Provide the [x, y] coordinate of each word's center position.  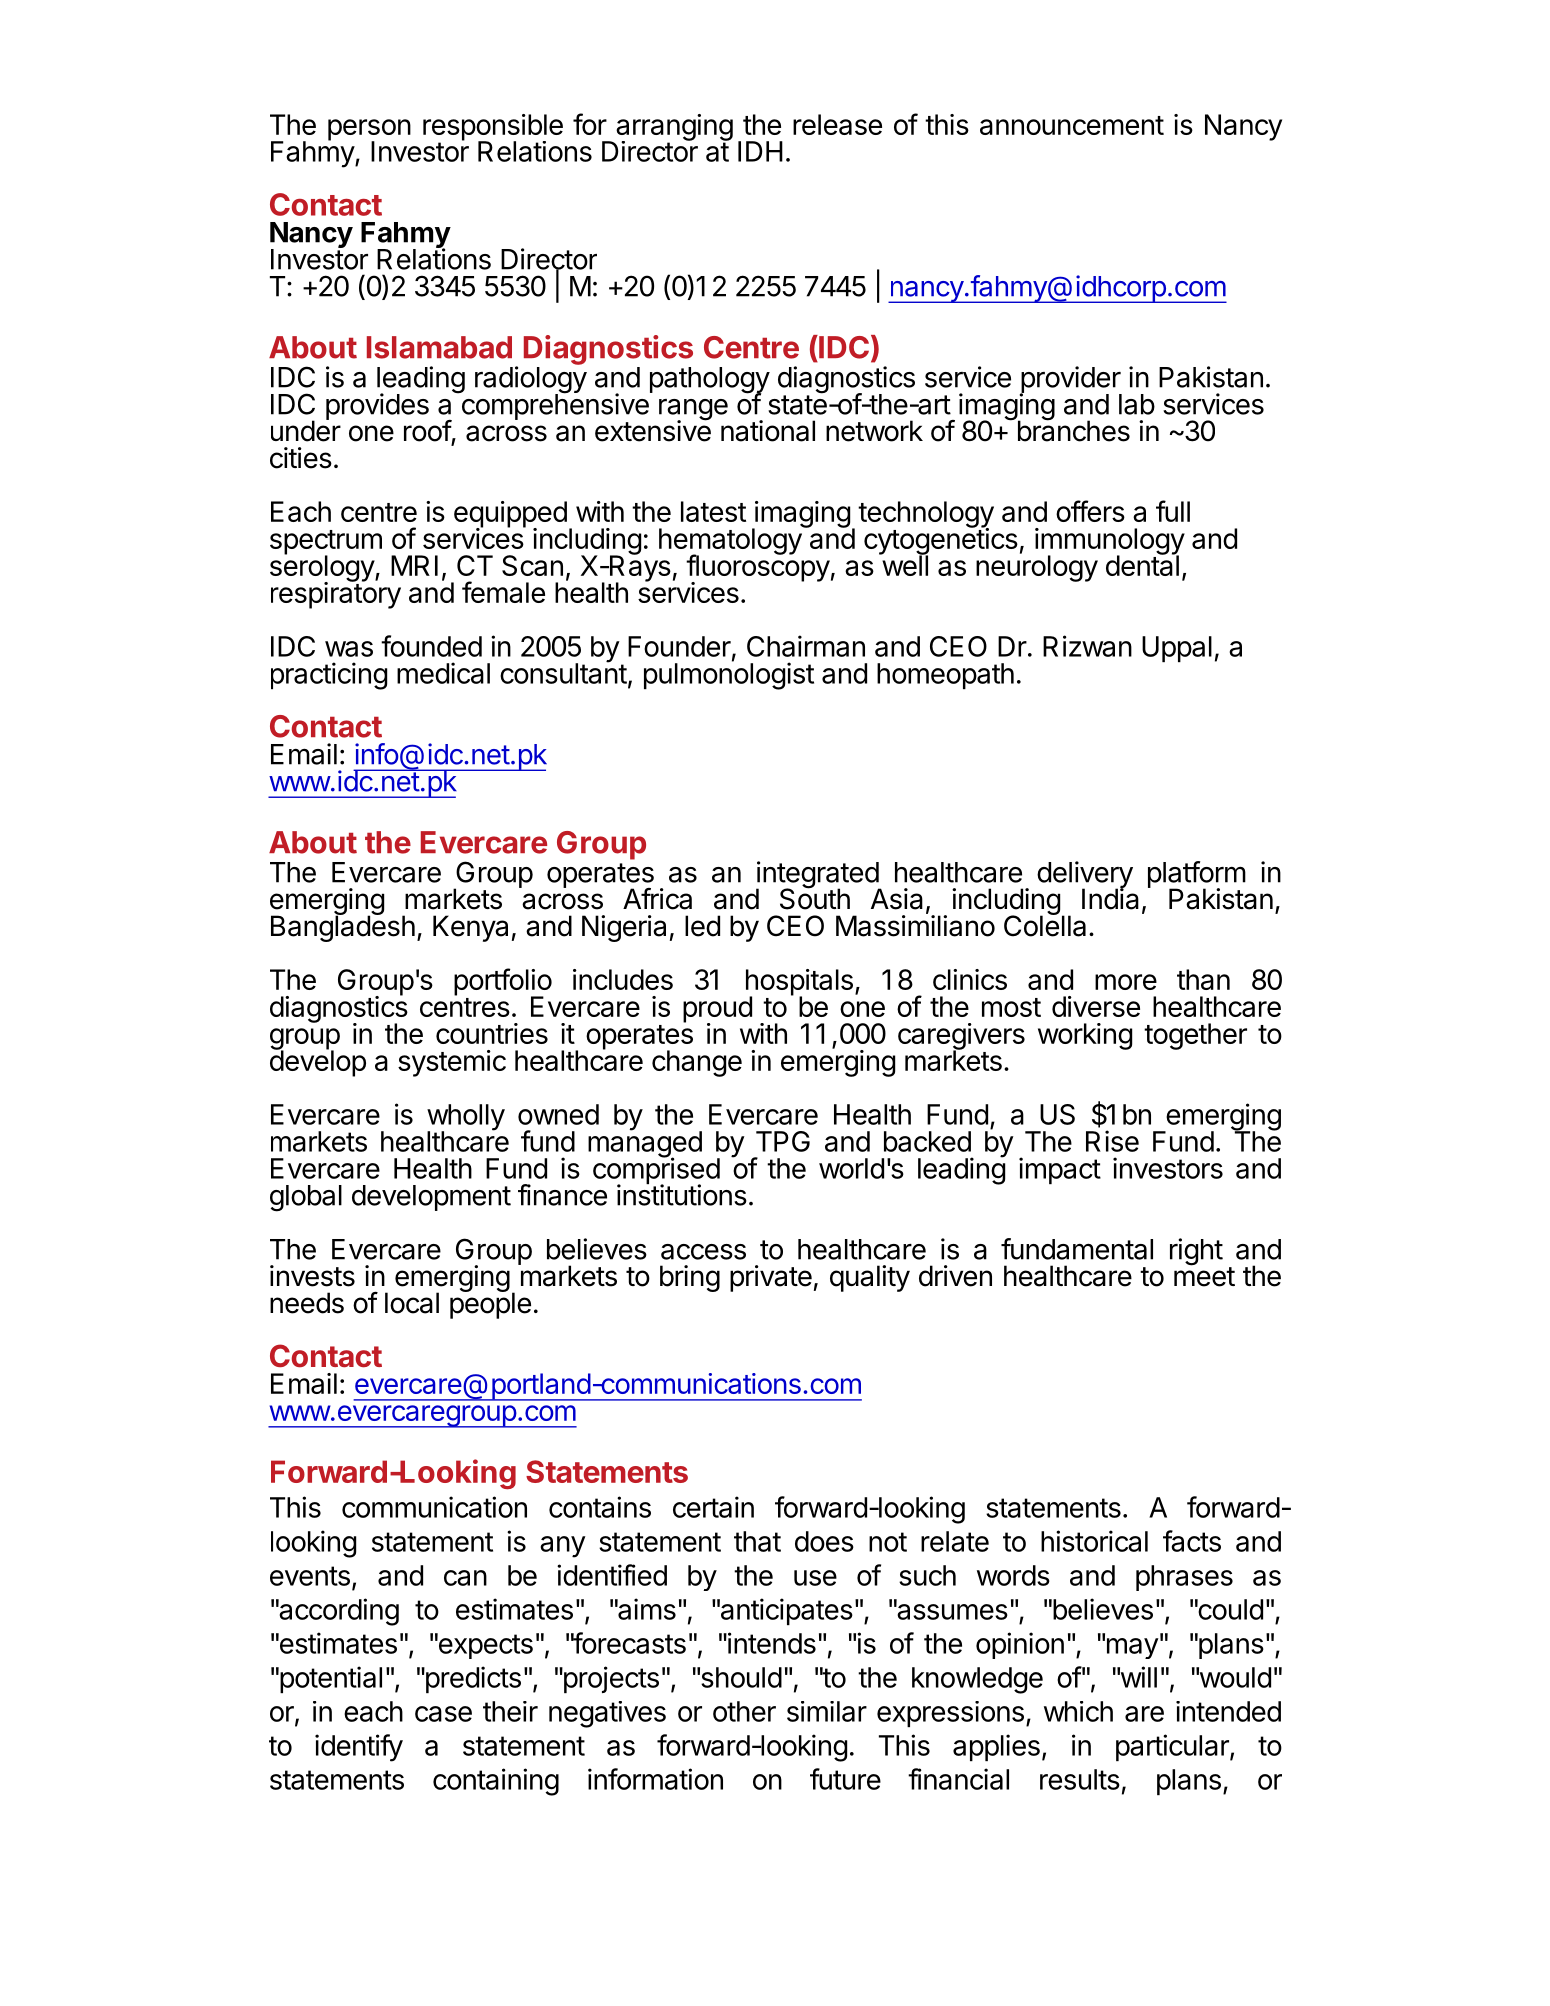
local [412, 1303]
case [443, 1714]
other [744, 1711]
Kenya [470, 928]
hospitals [799, 983]
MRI [414, 565]
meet [1204, 1276]
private [771, 1278]
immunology [1110, 542]
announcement [1072, 125]
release [837, 124]
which [1078, 1711]
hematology [731, 541]
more [1126, 982]
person [369, 131]
